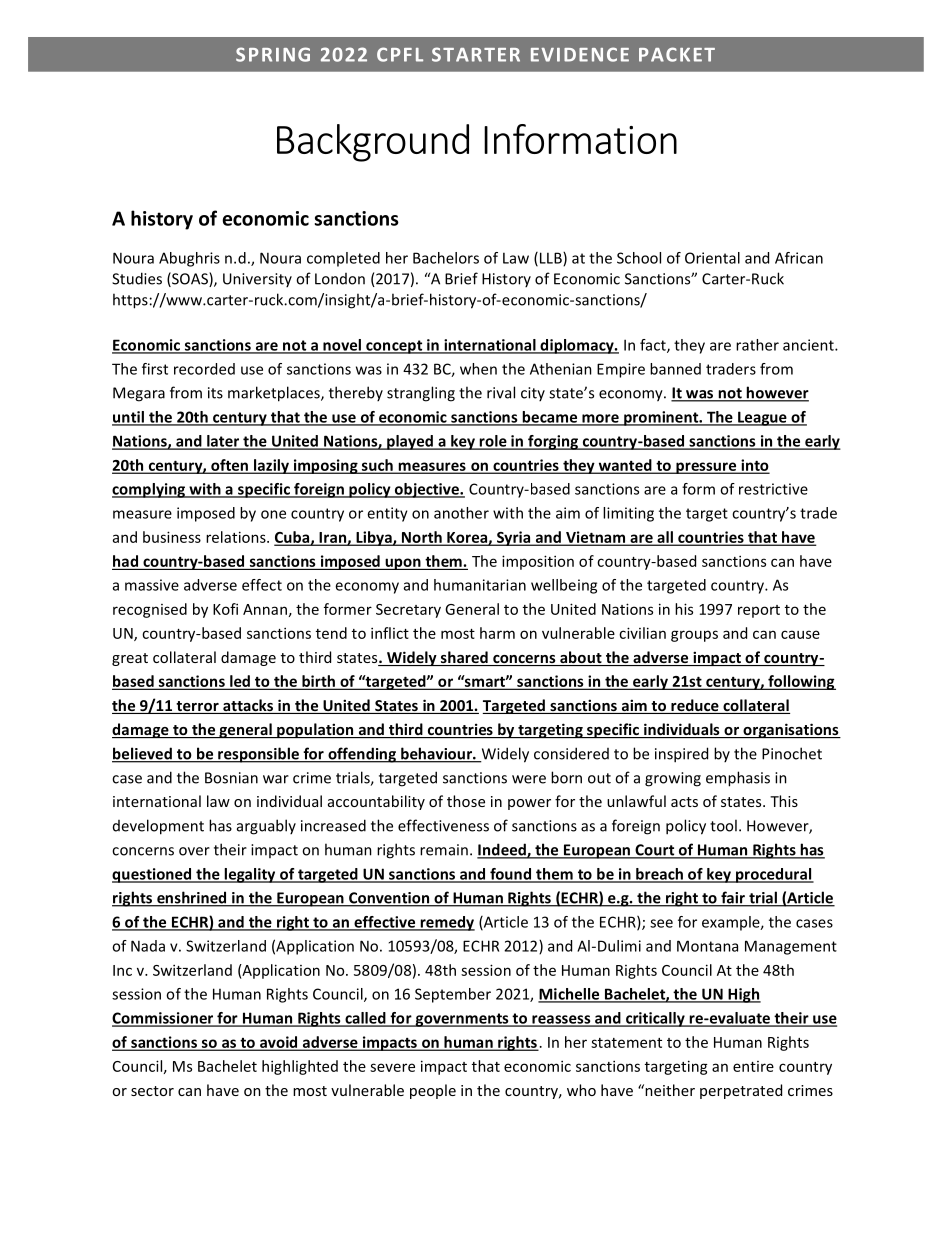 Image resolution: width=952 pixels, height=1233 pixels. I want to click on those, so click(466, 801).
